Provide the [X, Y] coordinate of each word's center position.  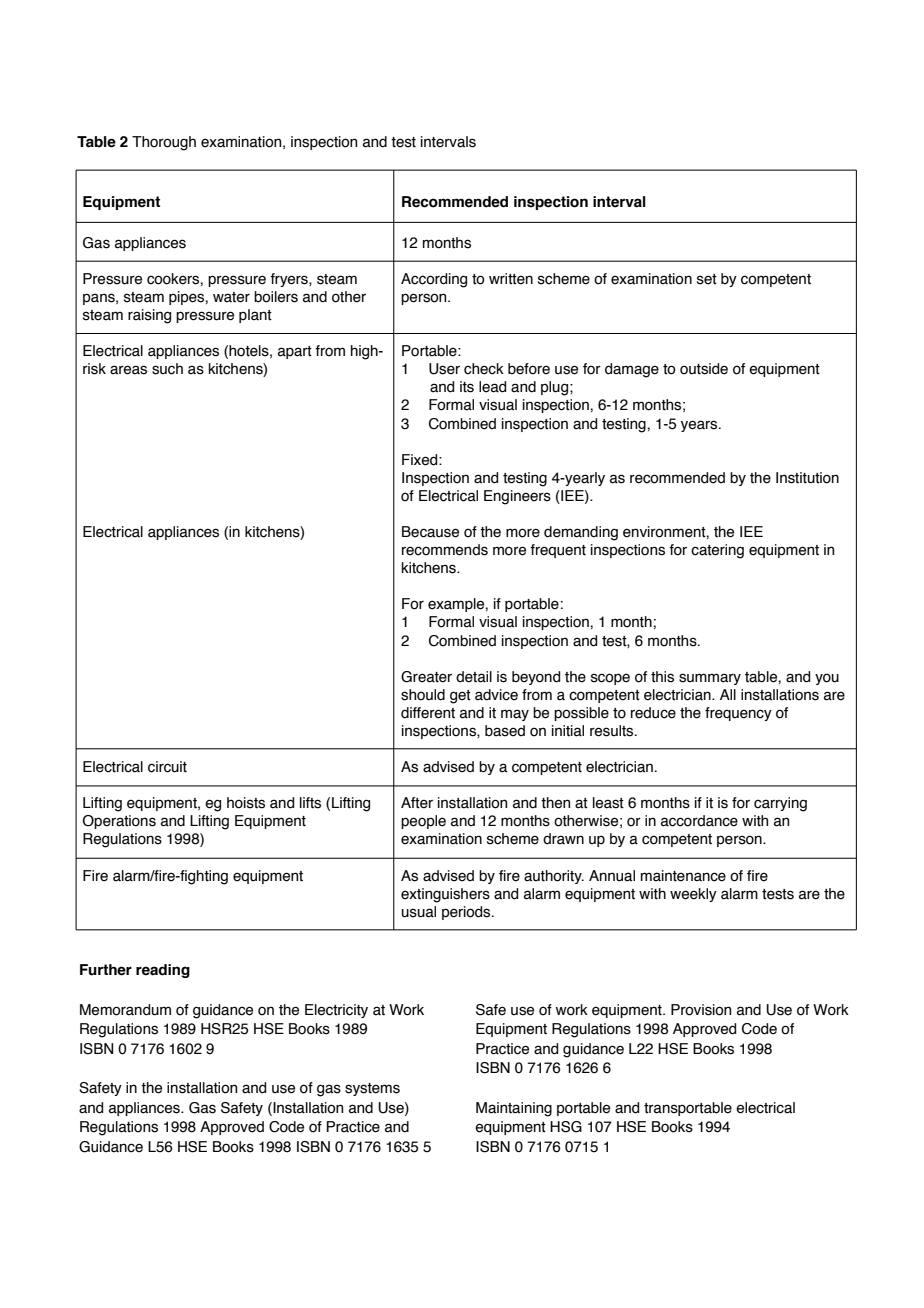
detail [474, 677]
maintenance [683, 876]
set [707, 279]
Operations [119, 822]
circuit [167, 767]
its [467, 387]
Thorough [164, 143]
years [700, 426]
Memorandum [125, 1010]
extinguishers [445, 895]
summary [710, 679]
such [167, 369]
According [434, 280]
